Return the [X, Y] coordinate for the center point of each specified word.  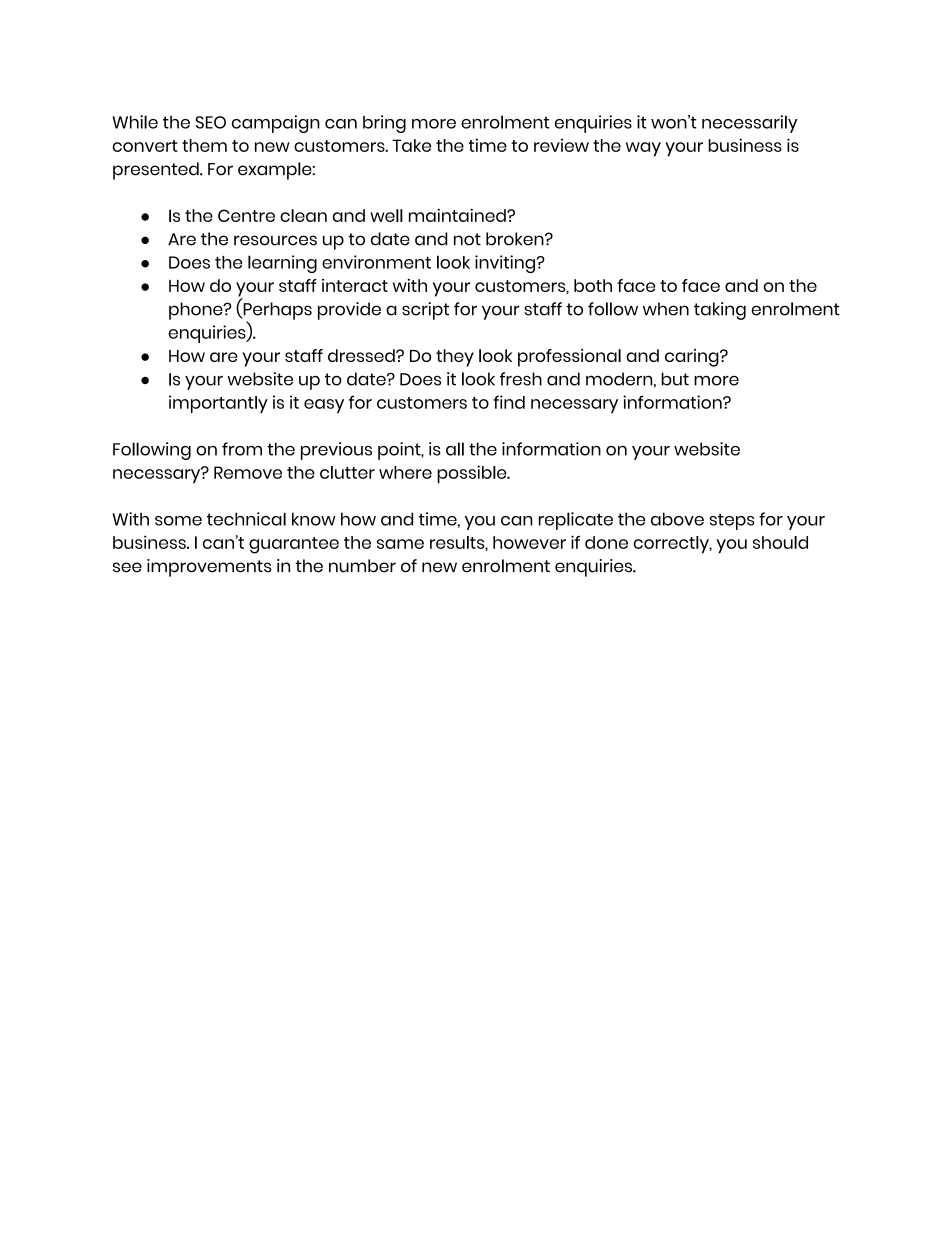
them [204, 145]
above [677, 519]
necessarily [750, 124]
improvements [209, 568]
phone [197, 311]
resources [275, 240]
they [455, 358]
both [593, 285]
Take [411, 145]
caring [693, 358]
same [400, 544]
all [455, 449]
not [467, 239]
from [242, 449]
